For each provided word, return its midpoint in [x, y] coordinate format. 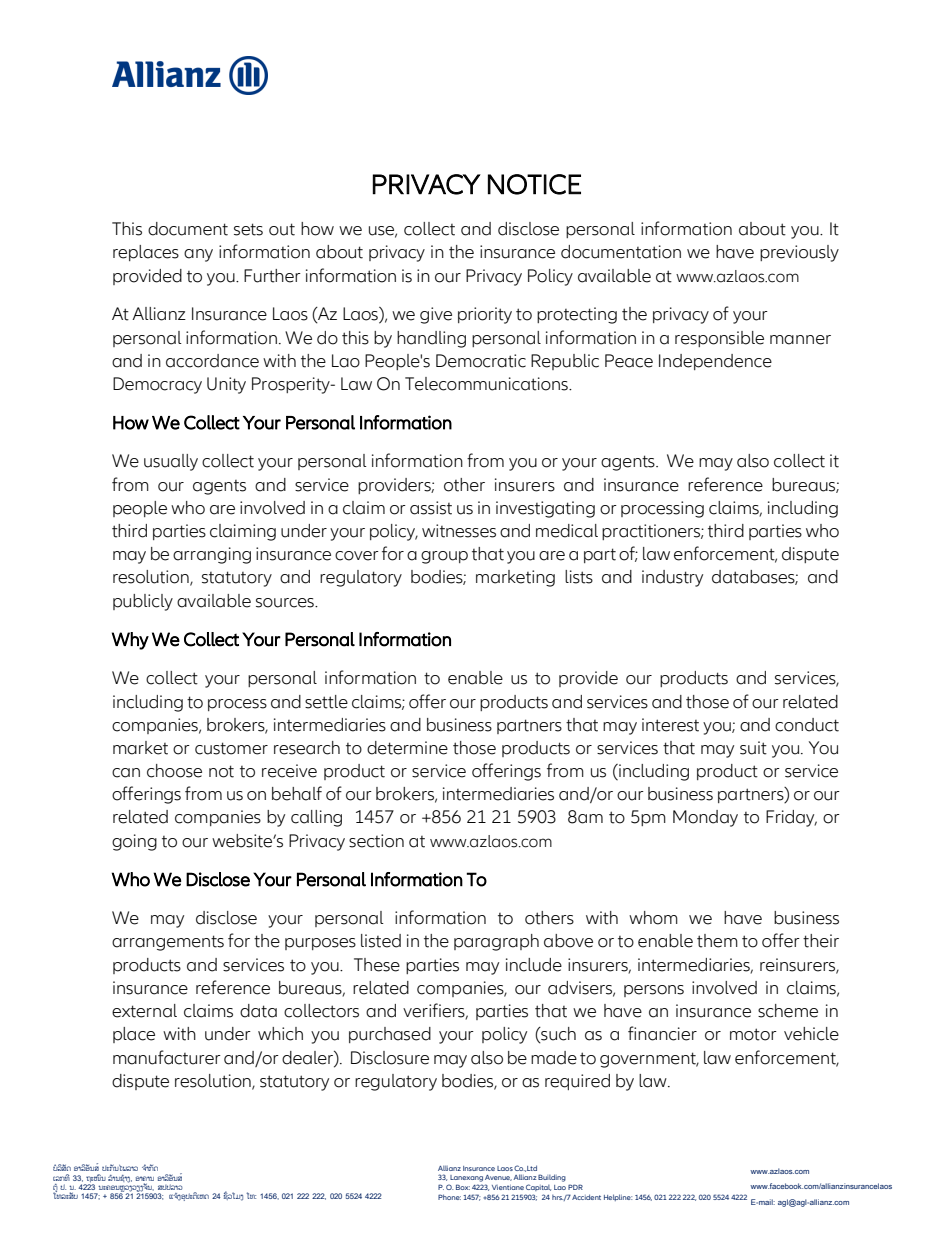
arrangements [168, 943]
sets [248, 229]
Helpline [618, 1197]
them [717, 941]
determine [407, 748]
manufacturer [167, 1057]
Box [463, 1187]
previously [799, 253]
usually [171, 462]
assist [431, 508]
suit [753, 748]
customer [231, 748]
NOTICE [534, 184]
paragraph [496, 942]
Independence [715, 362]
